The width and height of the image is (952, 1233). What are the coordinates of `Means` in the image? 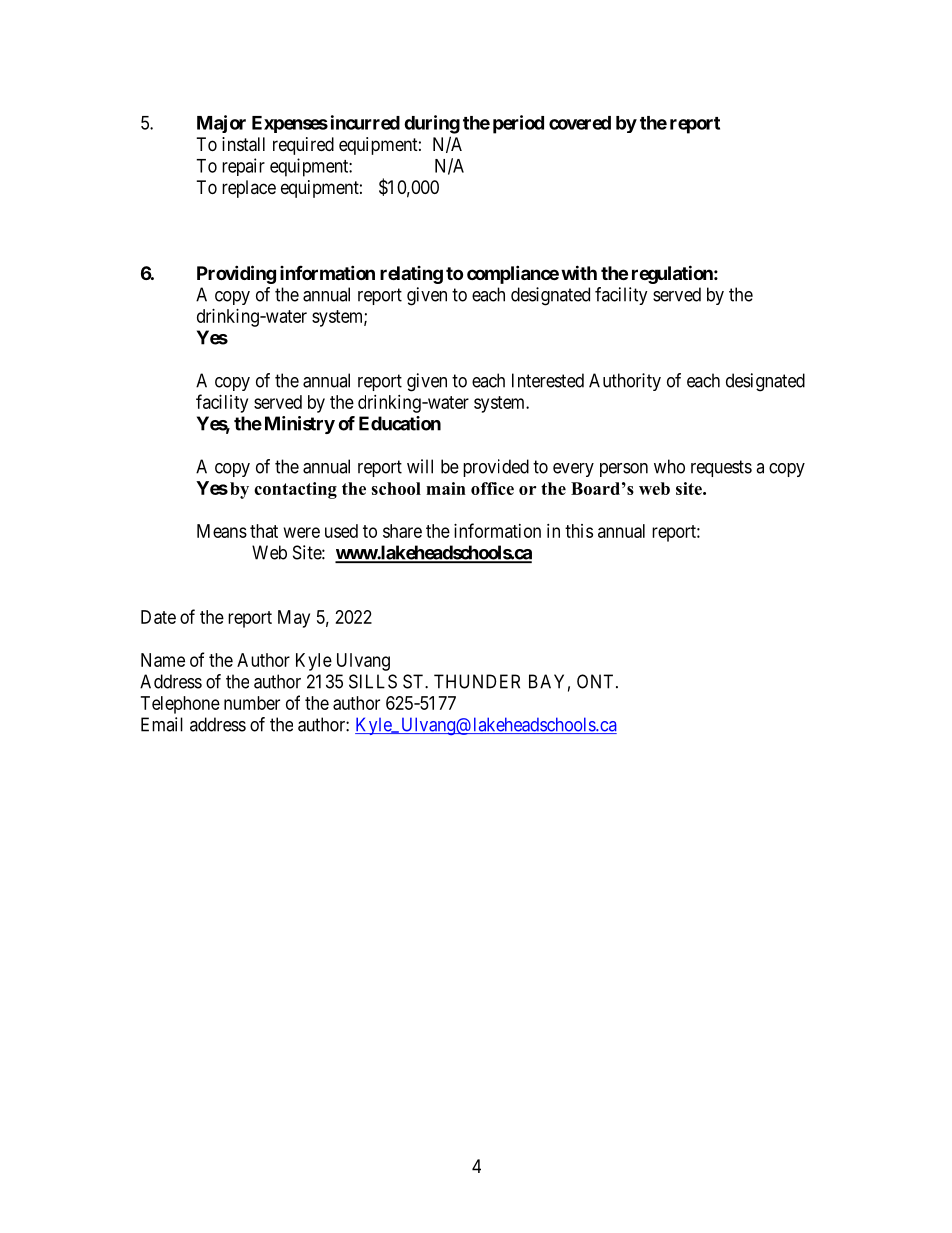 It's located at (222, 531).
